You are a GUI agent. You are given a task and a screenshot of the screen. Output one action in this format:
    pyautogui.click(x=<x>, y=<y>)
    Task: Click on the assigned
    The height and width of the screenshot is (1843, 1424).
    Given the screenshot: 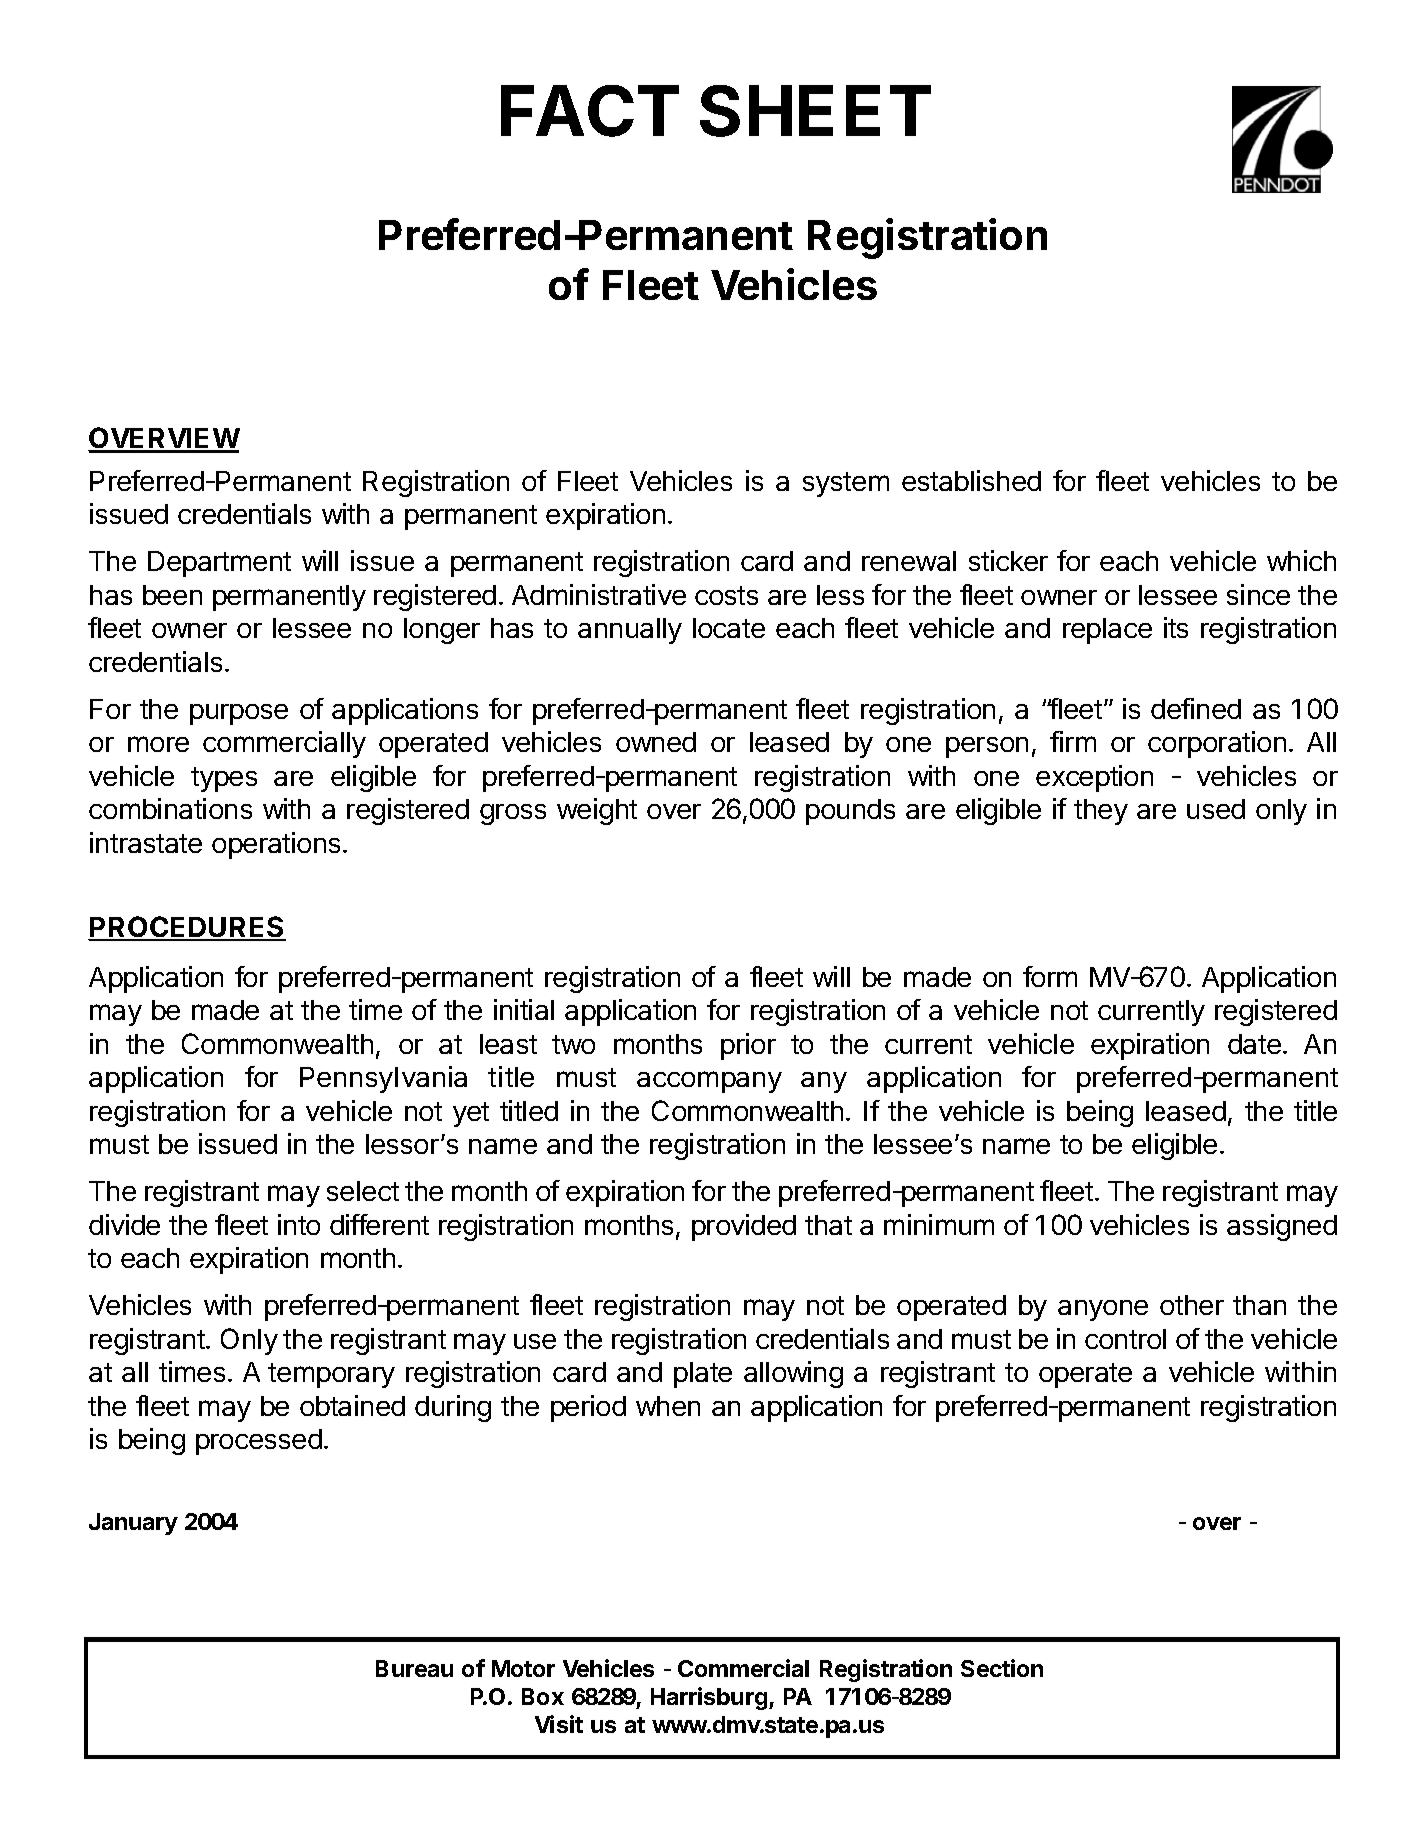 What is the action you would take?
    pyautogui.click(x=1282, y=1227)
